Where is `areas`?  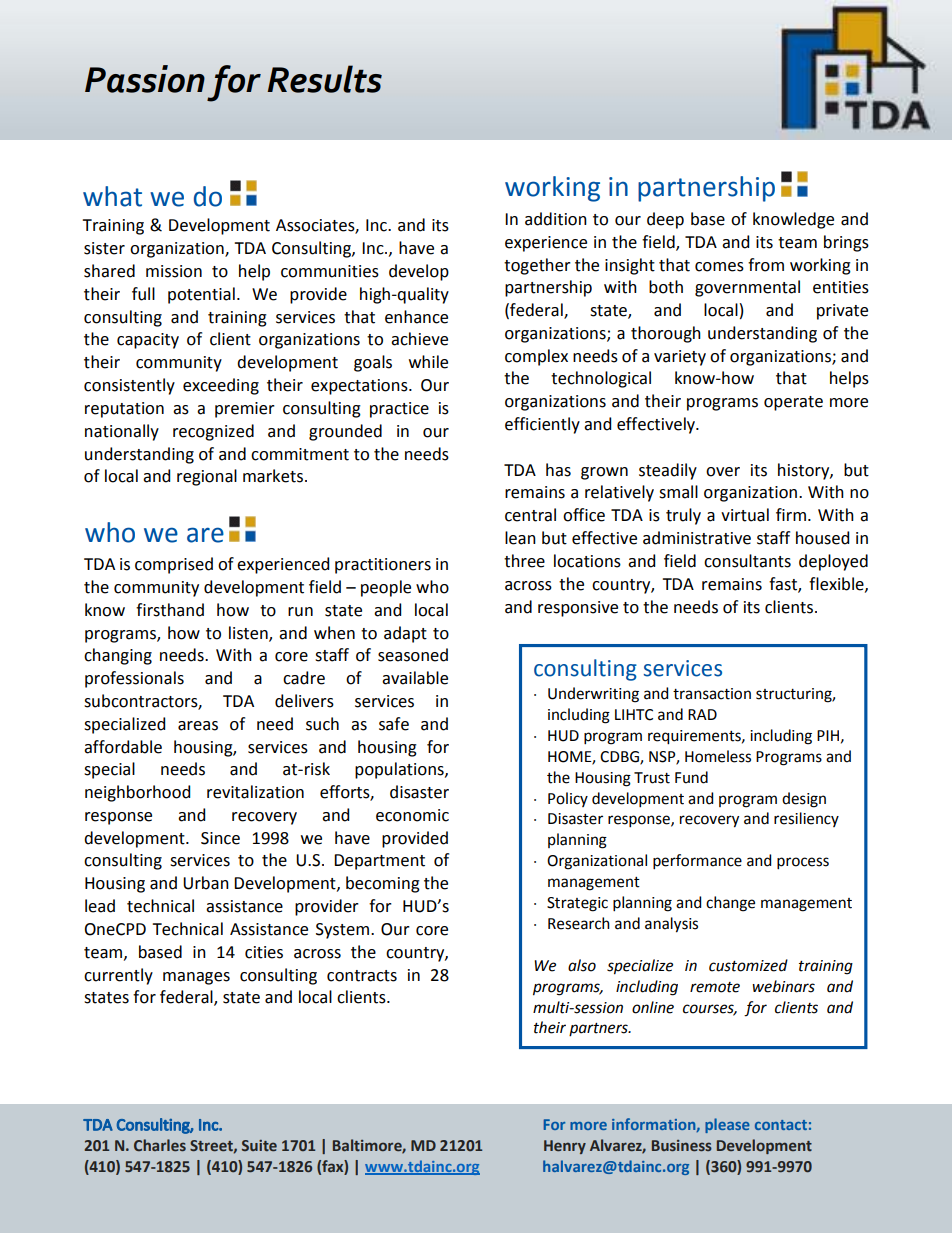 areas is located at coordinates (198, 726).
